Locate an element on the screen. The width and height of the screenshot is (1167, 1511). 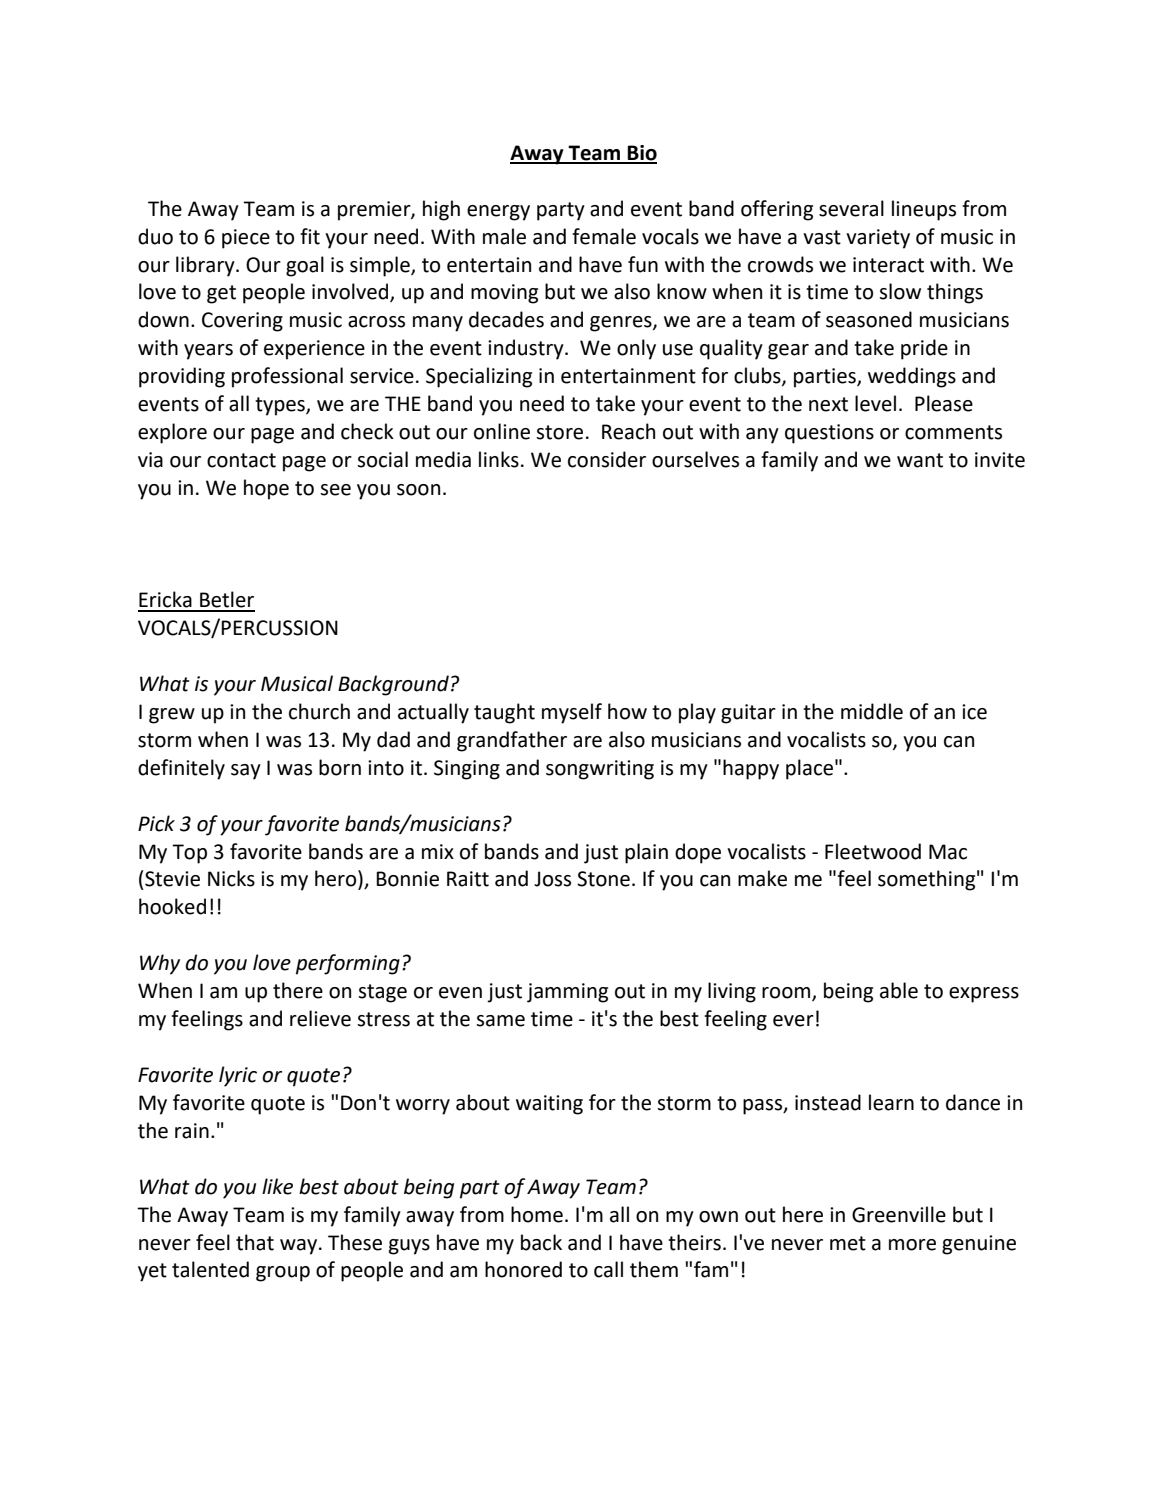
myself is located at coordinates (572, 713).
